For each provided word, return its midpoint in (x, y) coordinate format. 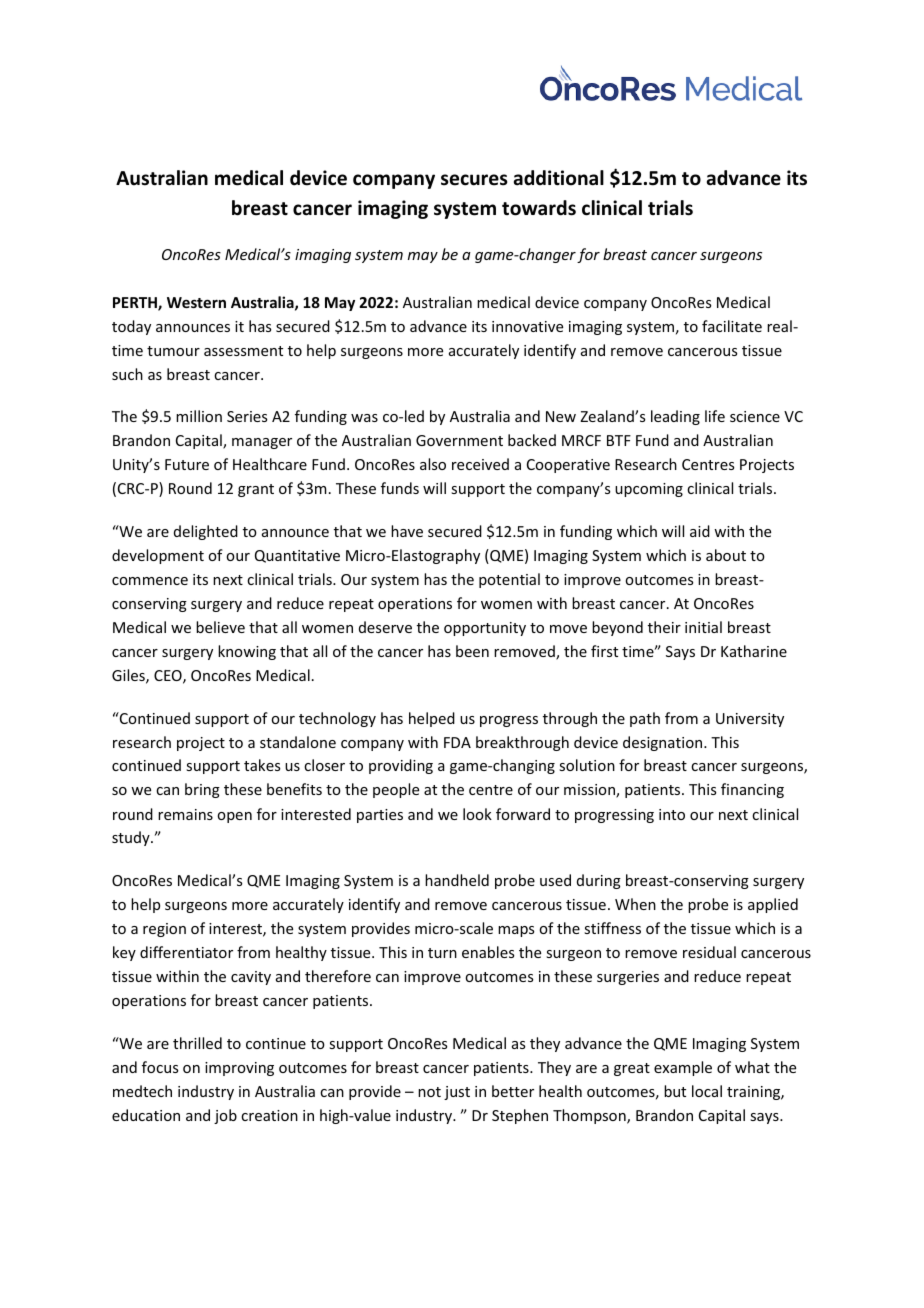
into (672, 814)
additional (559, 178)
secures (474, 180)
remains (185, 814)
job (225, 1116)
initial (703, 627)
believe (220, 627)
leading (675, 417)
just (457, 1093)
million (199, 416)
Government (459, 440)
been (472, 651)
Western (196, 302)
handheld (457, 880)
